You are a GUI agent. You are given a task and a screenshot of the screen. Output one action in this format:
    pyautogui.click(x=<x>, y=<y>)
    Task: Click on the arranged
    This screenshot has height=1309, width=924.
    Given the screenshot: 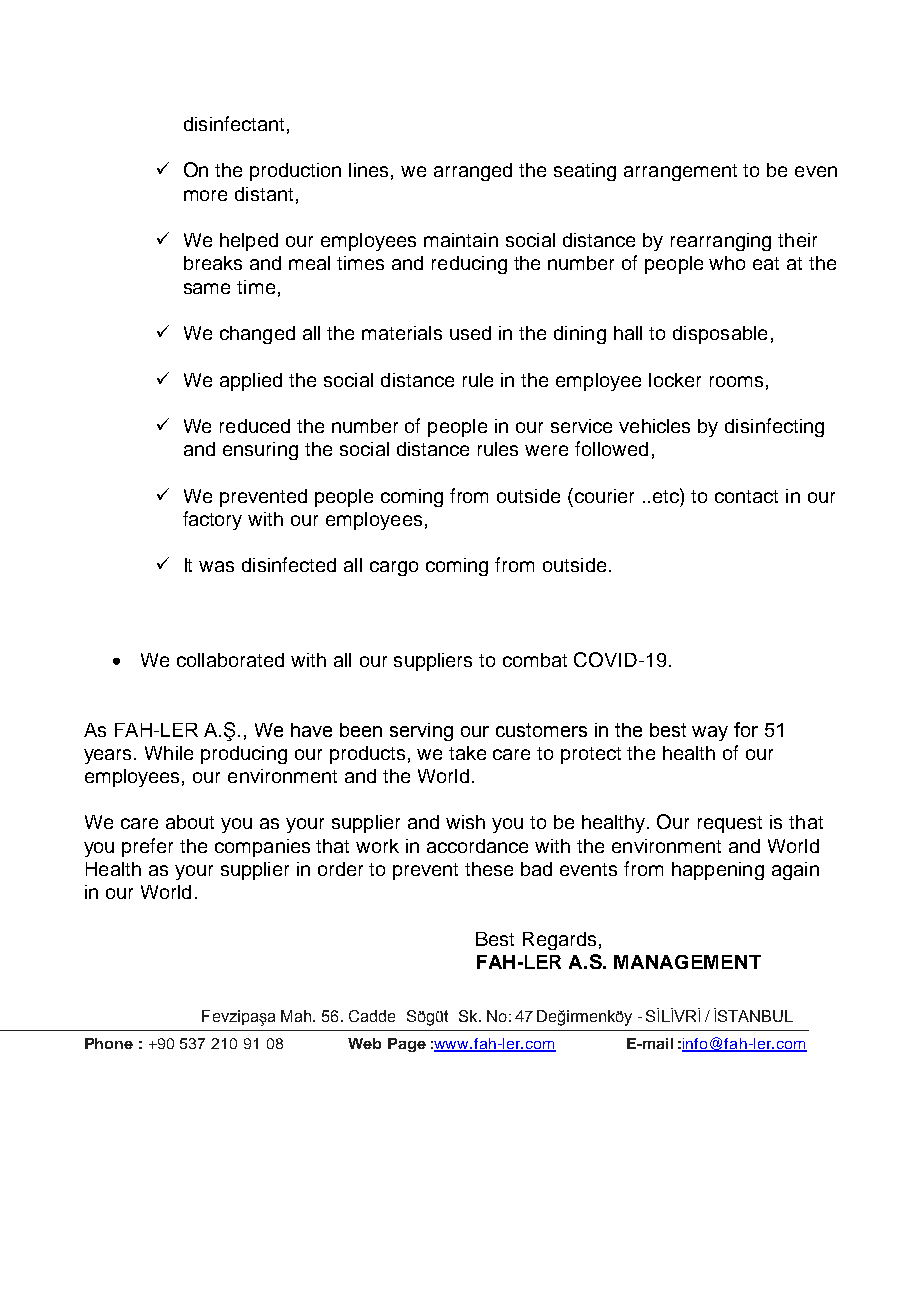 What is the action you would take?
    pyautogui.click(x=473, y=172)
